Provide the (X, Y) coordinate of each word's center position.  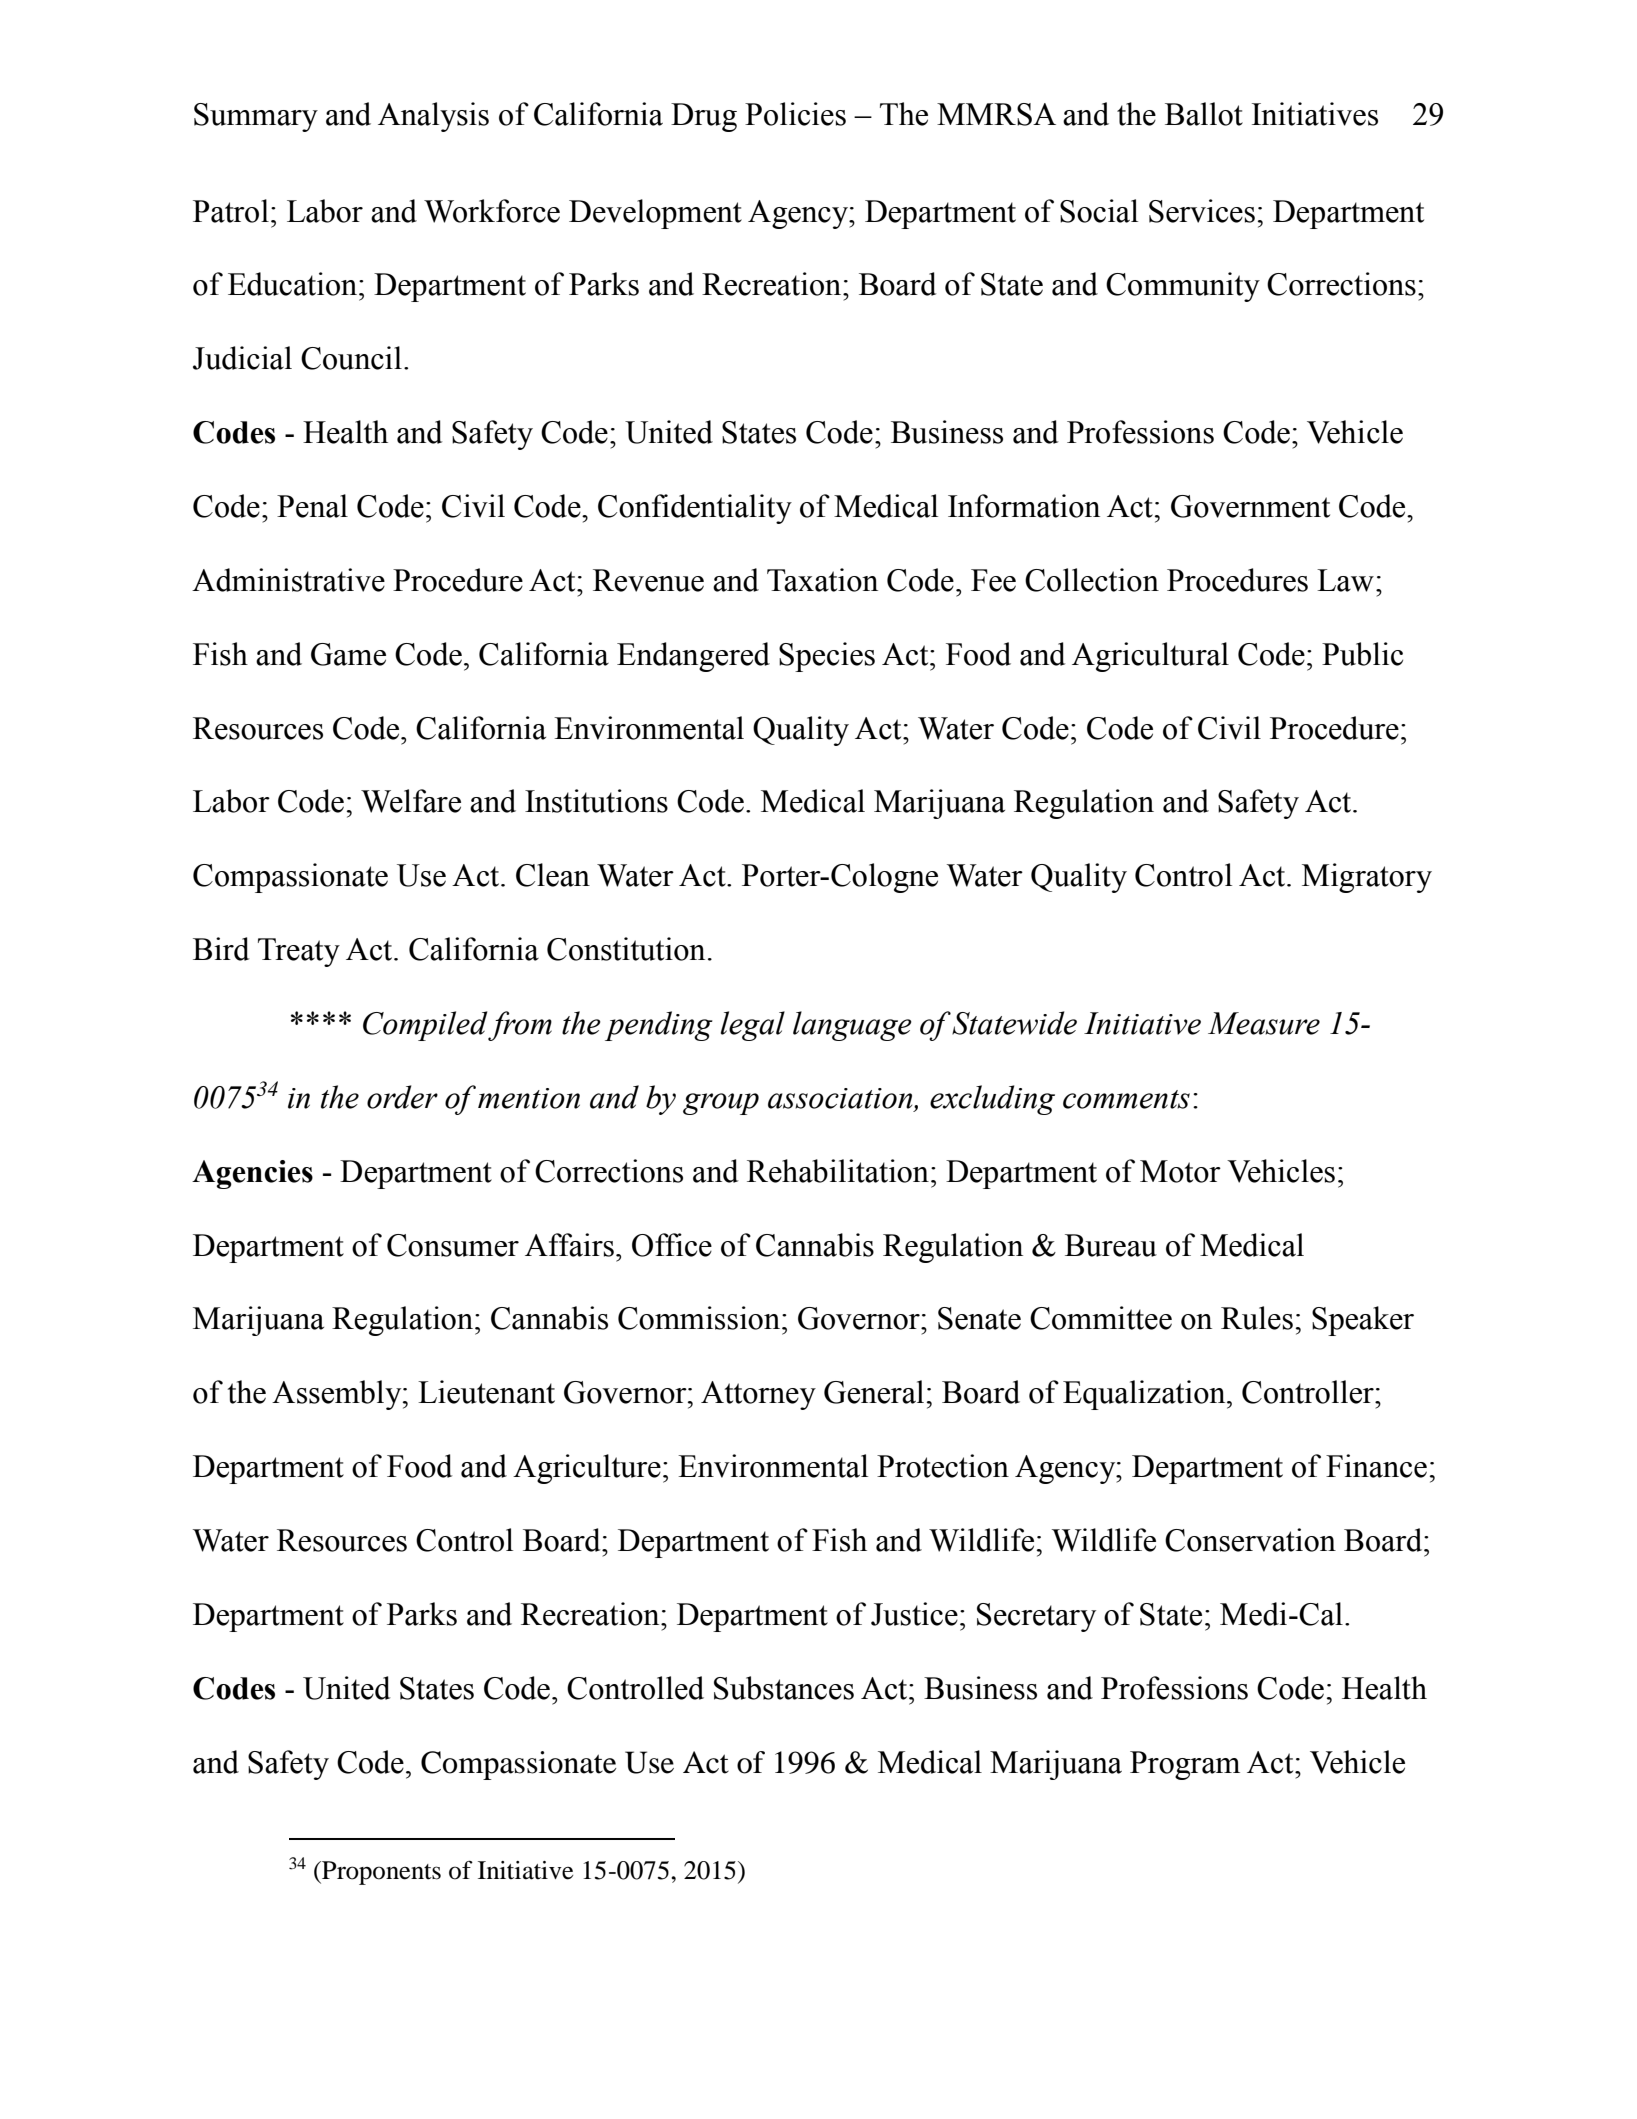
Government (1250, 506)
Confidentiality (695, 509)
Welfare (411, 801)
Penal (312, 506)
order (402, 1097)
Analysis (433, 117)
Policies (795, 114)
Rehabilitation (838, 1171)
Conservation (1250, 1540)
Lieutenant (486, 1392)
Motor (1180, 1171)
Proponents (380, 1873)
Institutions (596, 801)
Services (1202, 211)
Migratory (1367, 878)
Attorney (758, 1395)
